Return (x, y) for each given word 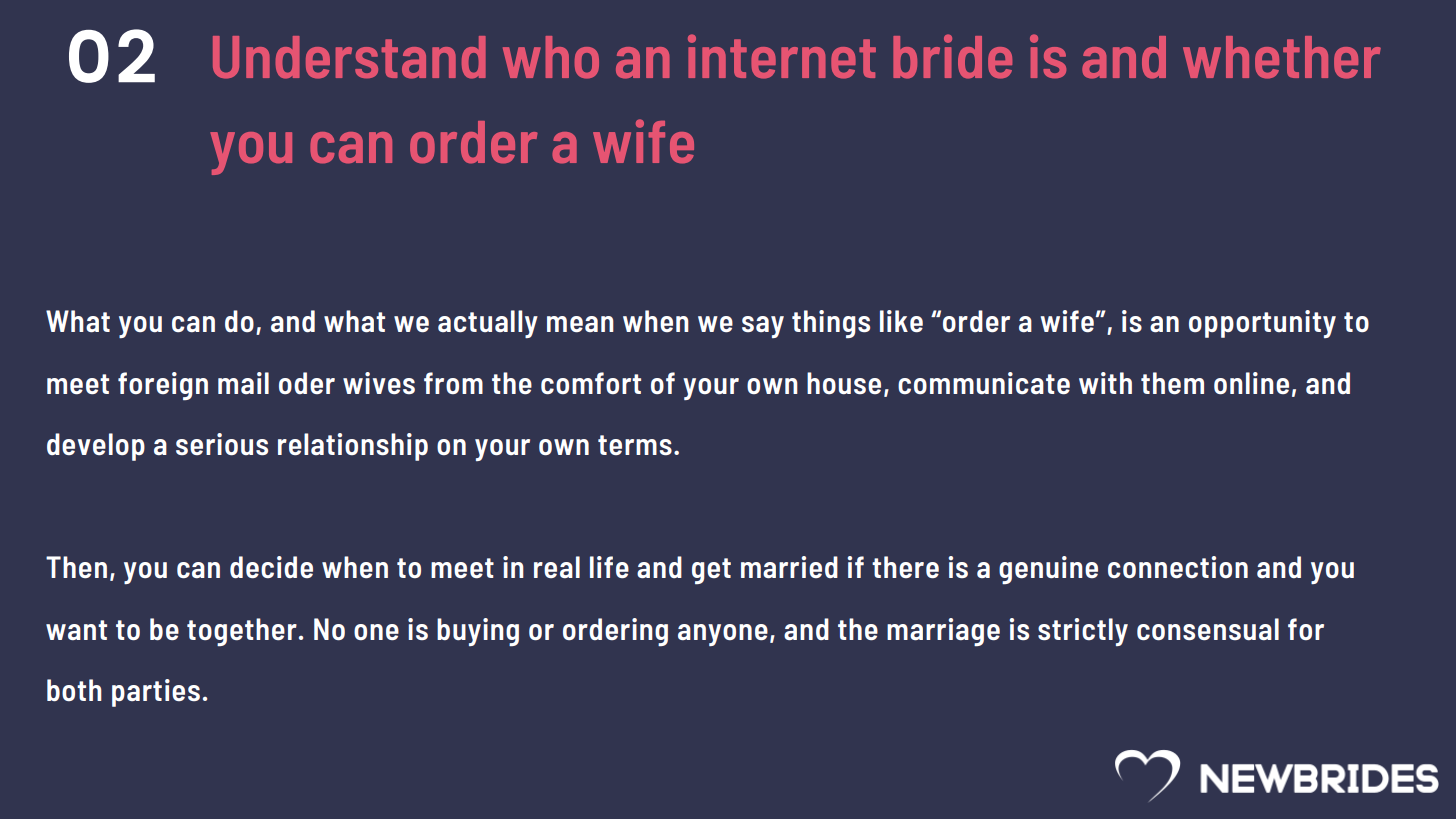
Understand (349, 57)
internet (782, 56)
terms (635, 445)
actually (488, 324)
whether (1282, 57)
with (1105, 383)
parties (156, 693)
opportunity (1262, 324)
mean (580, 324)
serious (222, 444)
